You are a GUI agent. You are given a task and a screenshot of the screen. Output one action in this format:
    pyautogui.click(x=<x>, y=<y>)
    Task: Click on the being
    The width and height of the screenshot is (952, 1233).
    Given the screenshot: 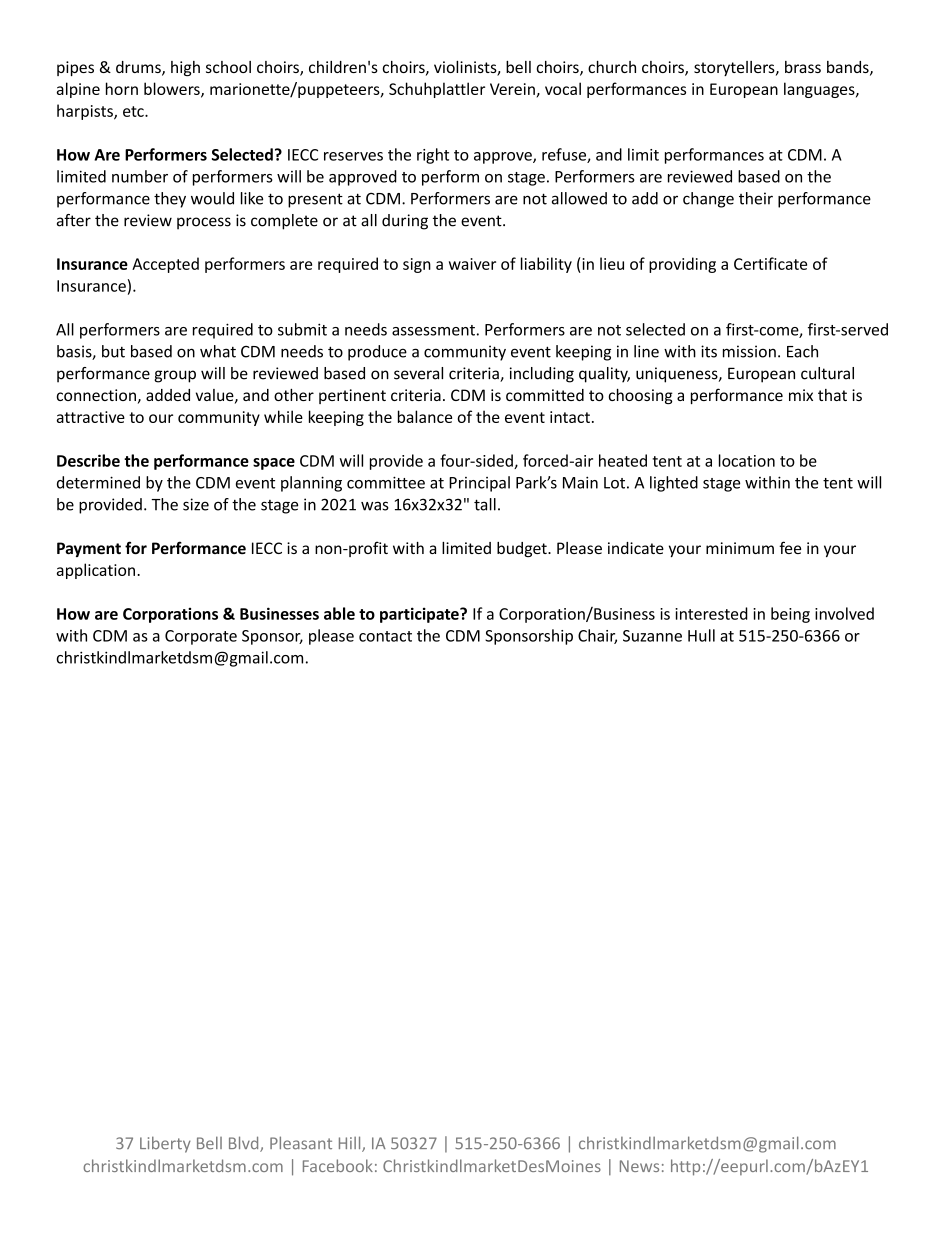 What is the action you would take?
    pyautogui.click(x=790, y=615)
